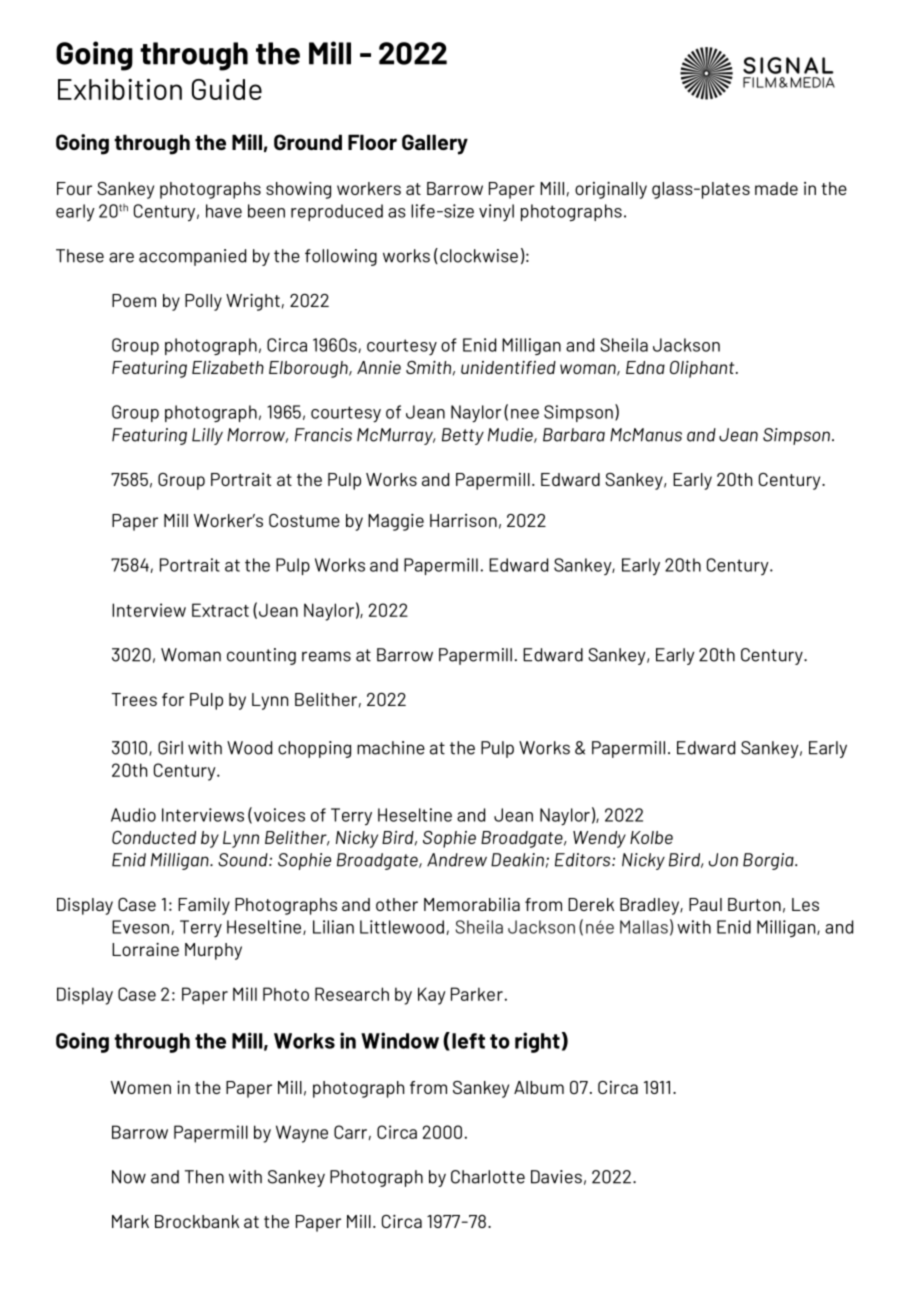 This screenshot has height=1308, width=924. What do you see at coordinates (776, 188) in the screenshot?
I see `made` at bounding box center [776, 188].
